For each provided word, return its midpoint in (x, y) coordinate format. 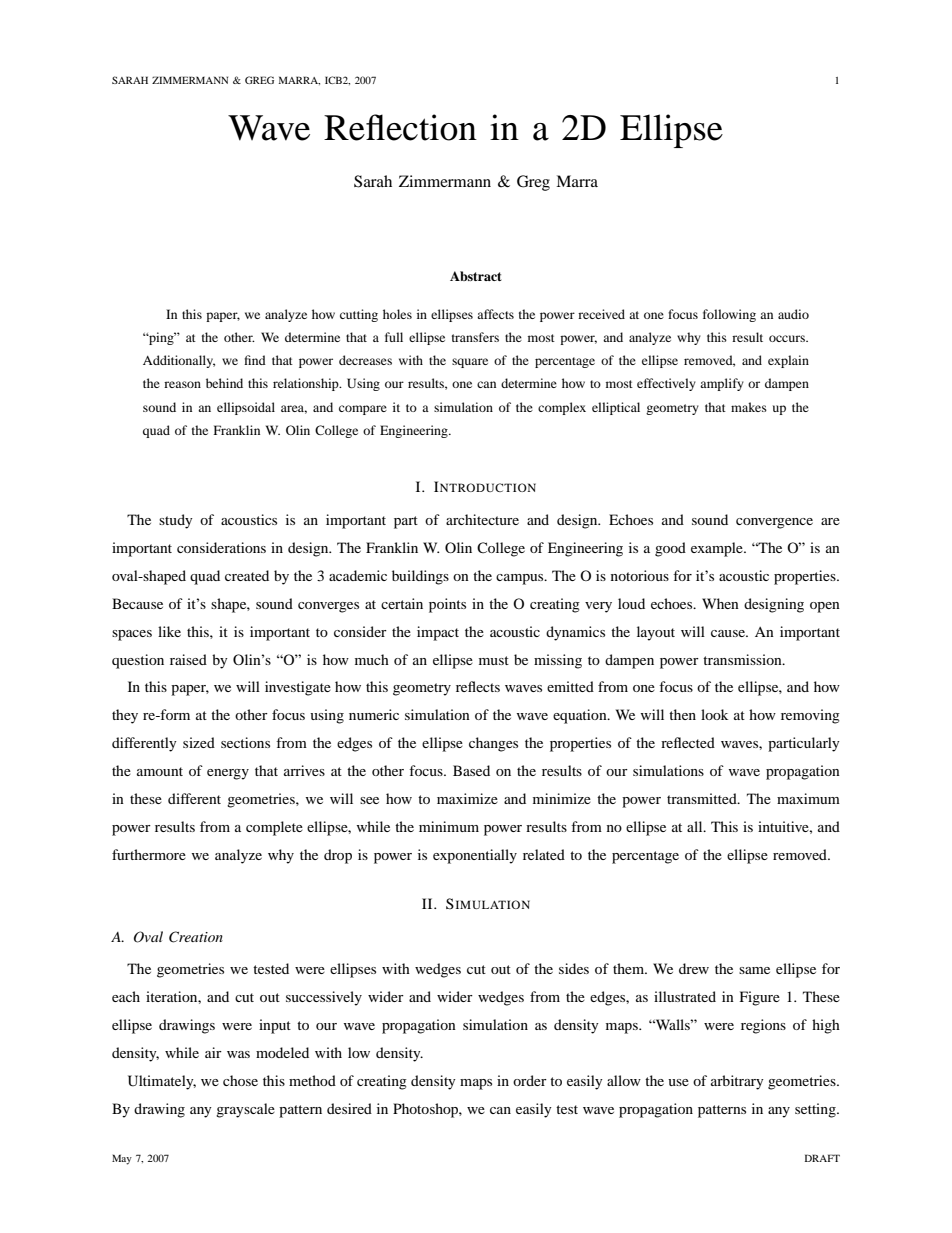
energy (228, 774)
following (729, 315)
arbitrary (737, 1082)
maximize (467, 798)
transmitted (703, 798)
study (176, 521)
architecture (482, 519)
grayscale (245, 1110)
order (530, 1080)
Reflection (400, 127)
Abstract (476, 276)
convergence (774, 523)
